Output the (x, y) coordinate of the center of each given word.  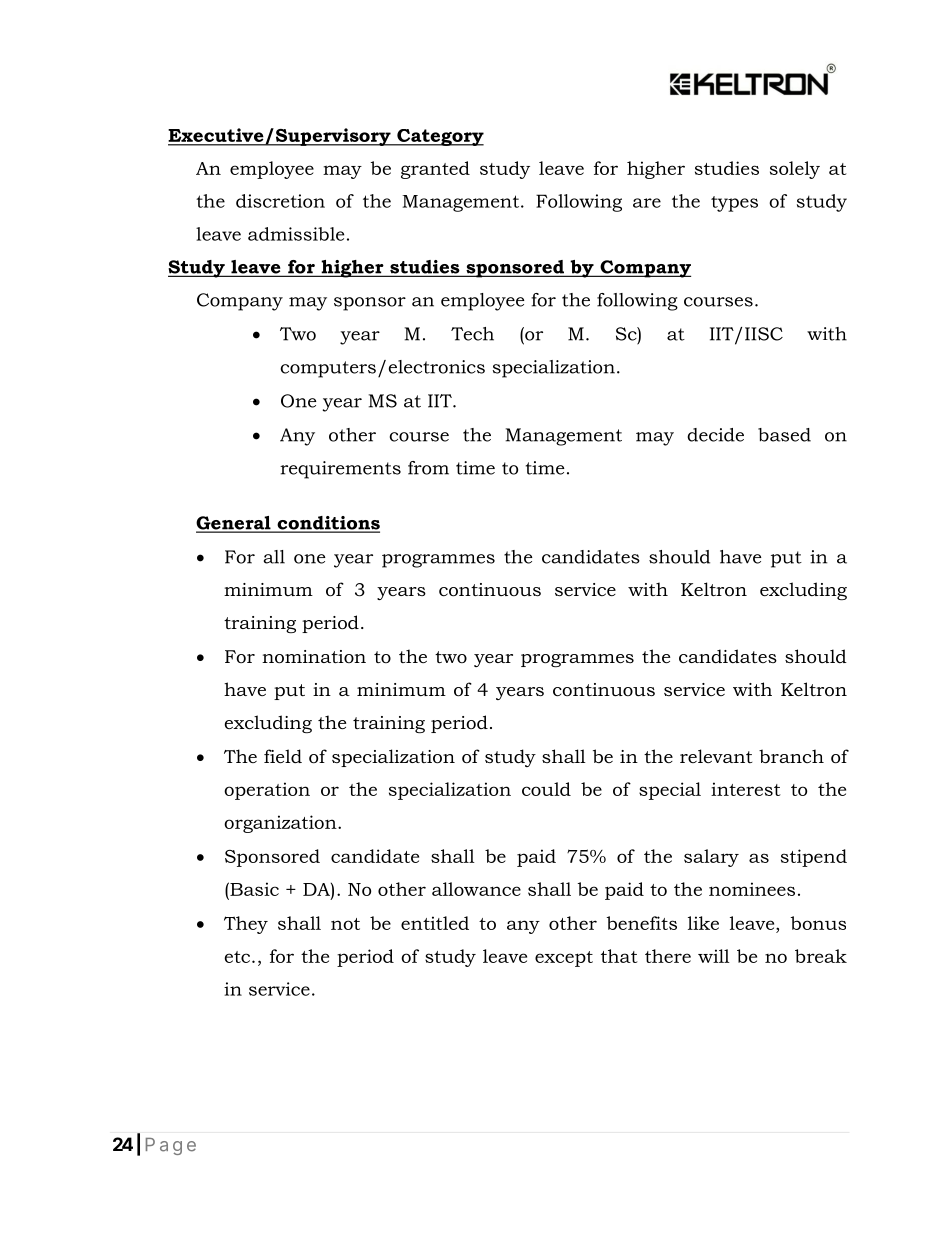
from (428, 468)
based (784, 435)
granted (435, 170)
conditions (327, 524)
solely (795, 170)
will (714, 956)
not (345, 924)
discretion (280, 201)
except (564, 959)
